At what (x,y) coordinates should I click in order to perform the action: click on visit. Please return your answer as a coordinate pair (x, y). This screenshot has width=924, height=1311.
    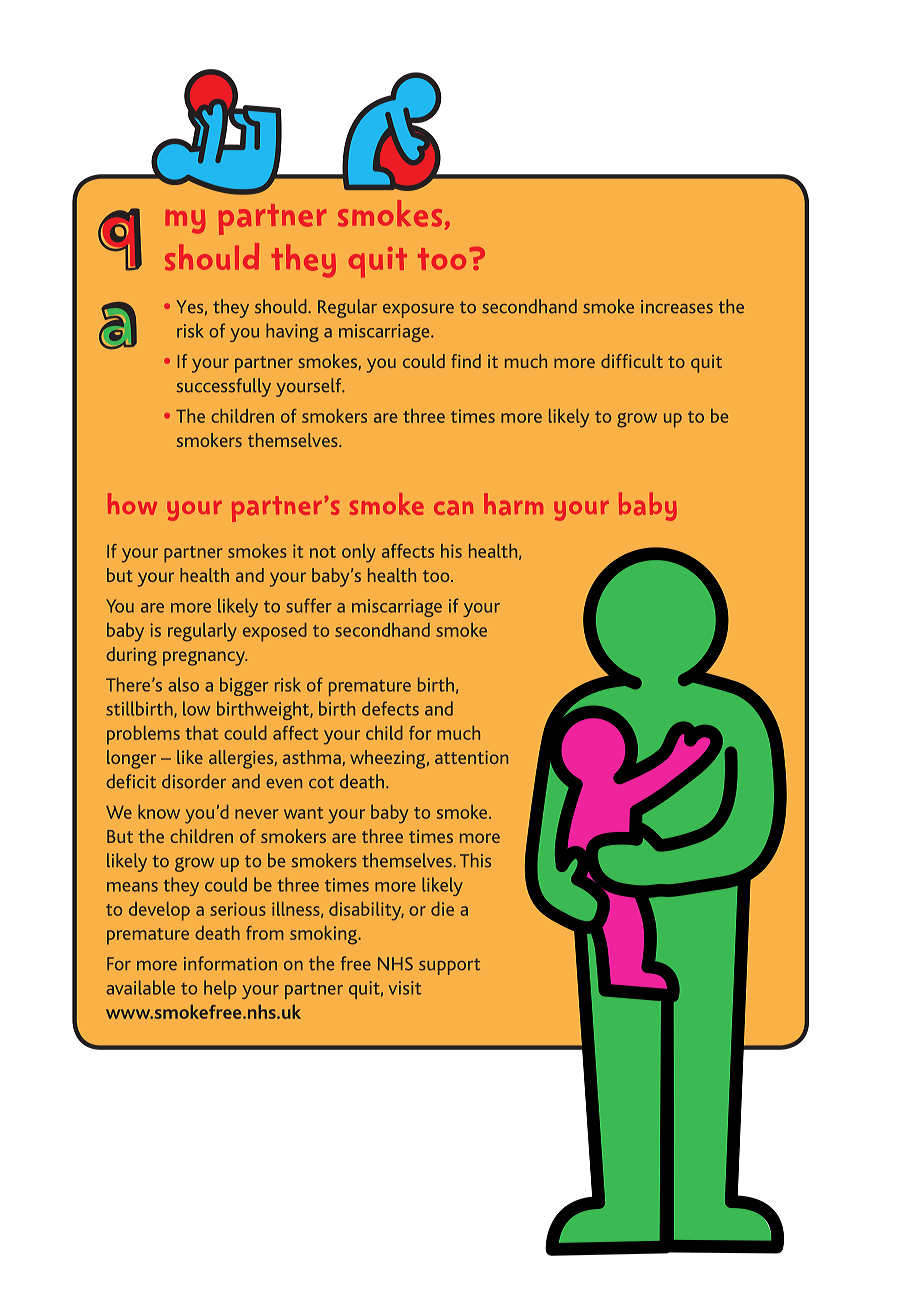
    Looking at the image, I should click on (404, 988).
